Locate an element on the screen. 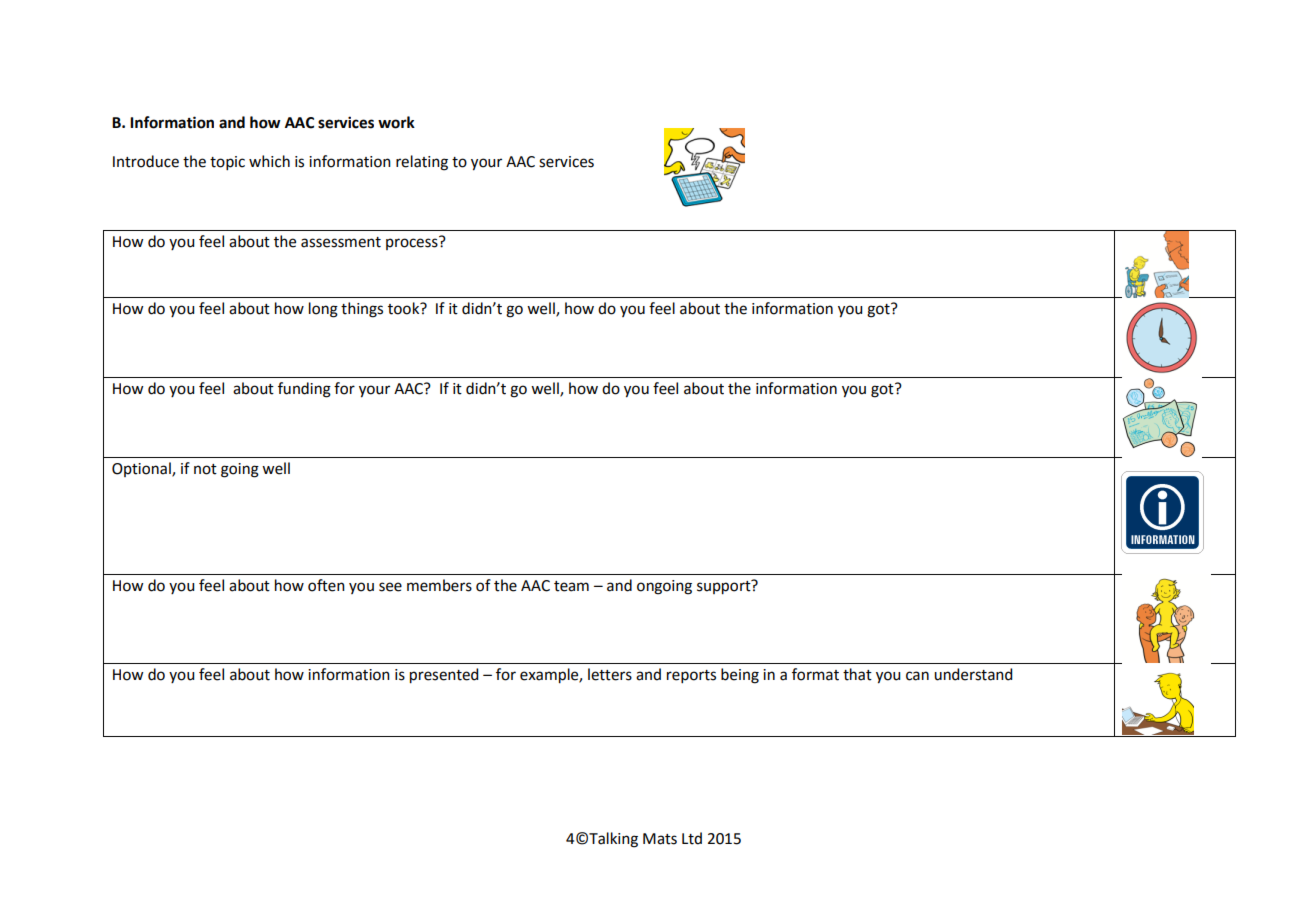 The height and width of the screenshot is (924, 1308). support is located at coordinates (725, 587).
